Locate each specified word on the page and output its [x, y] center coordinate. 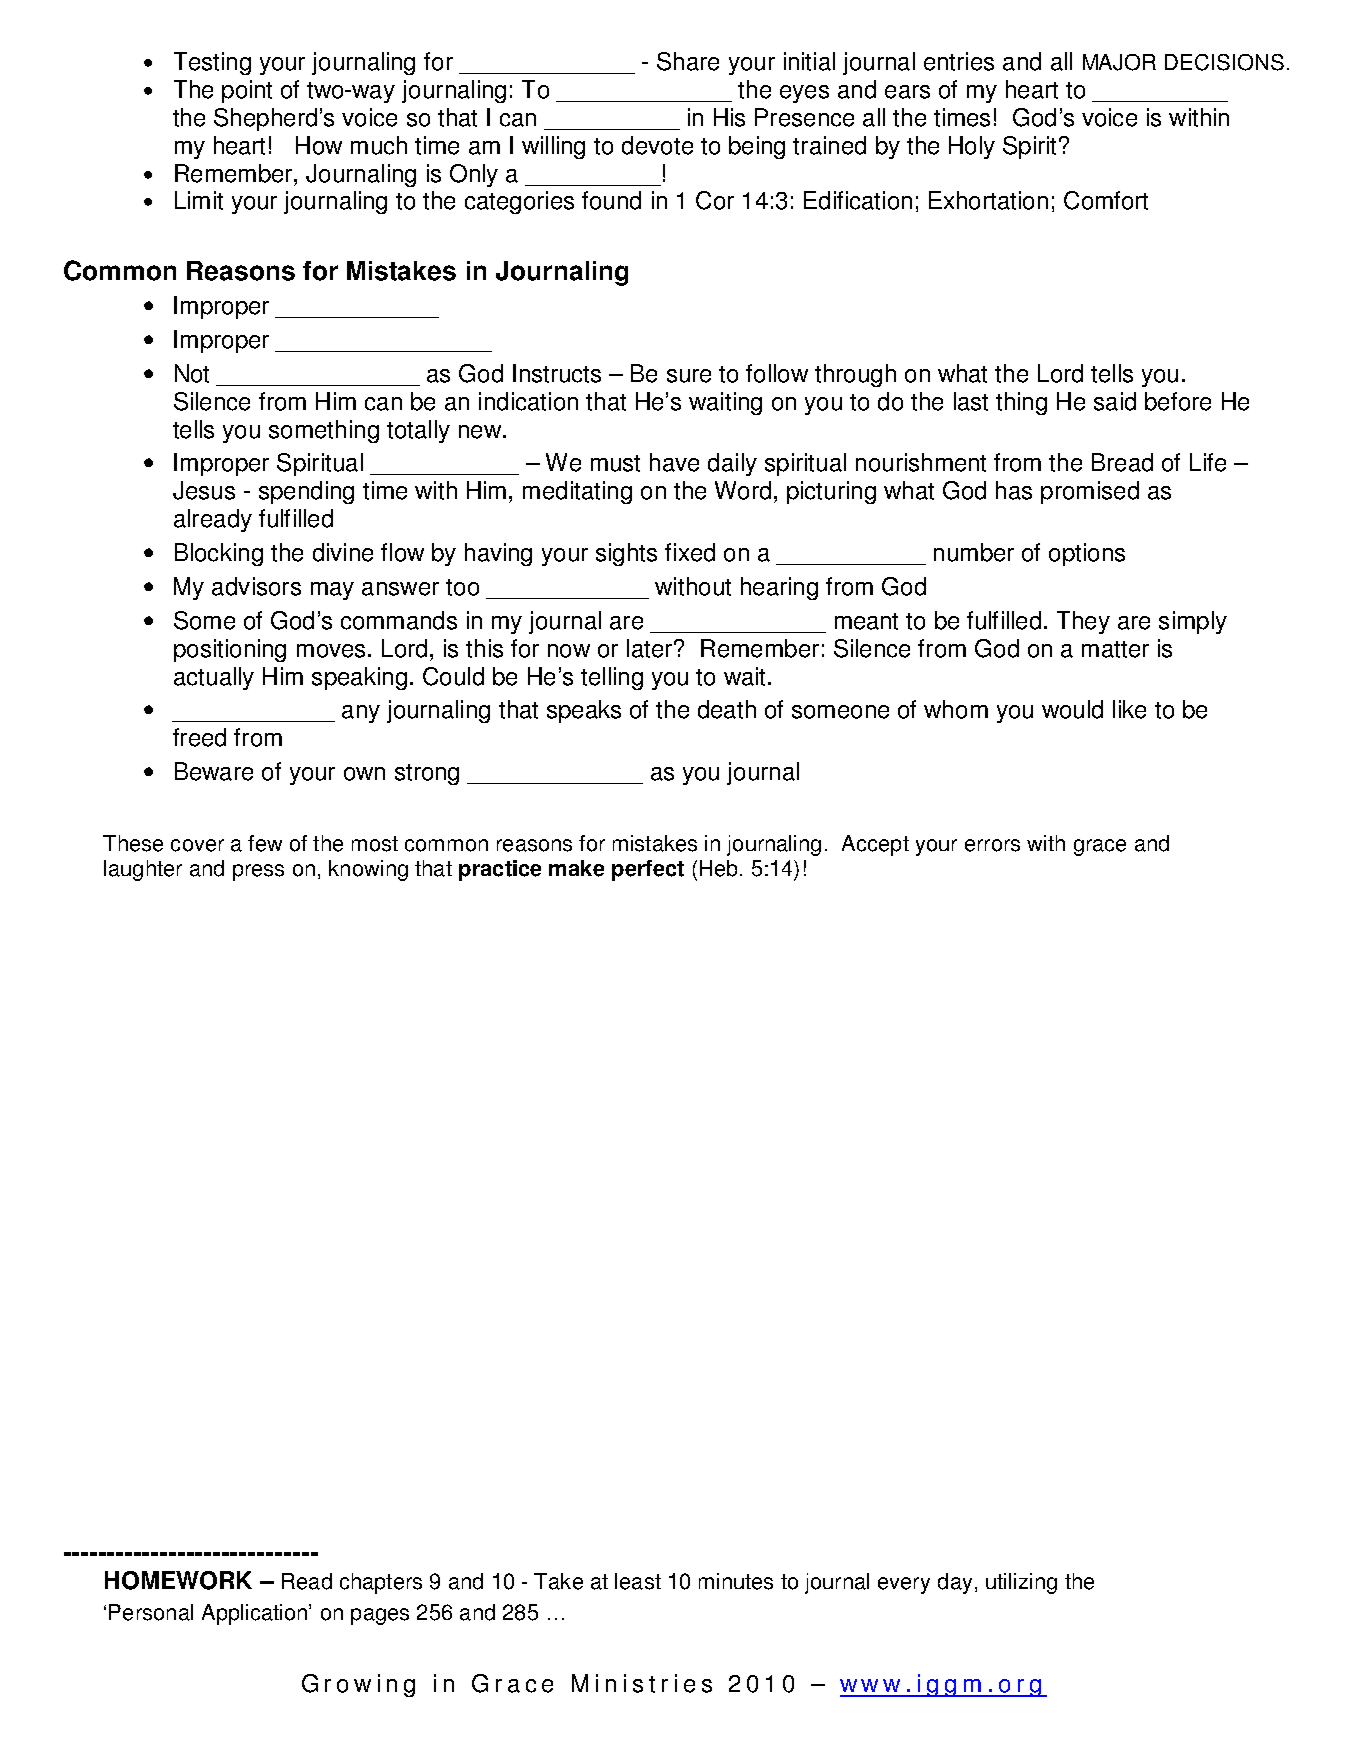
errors [992, 845]
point [247, 91]
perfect [648, 870]
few [265, 843]
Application [254, 1614]
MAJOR [1119, 62]
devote [657, 145]
